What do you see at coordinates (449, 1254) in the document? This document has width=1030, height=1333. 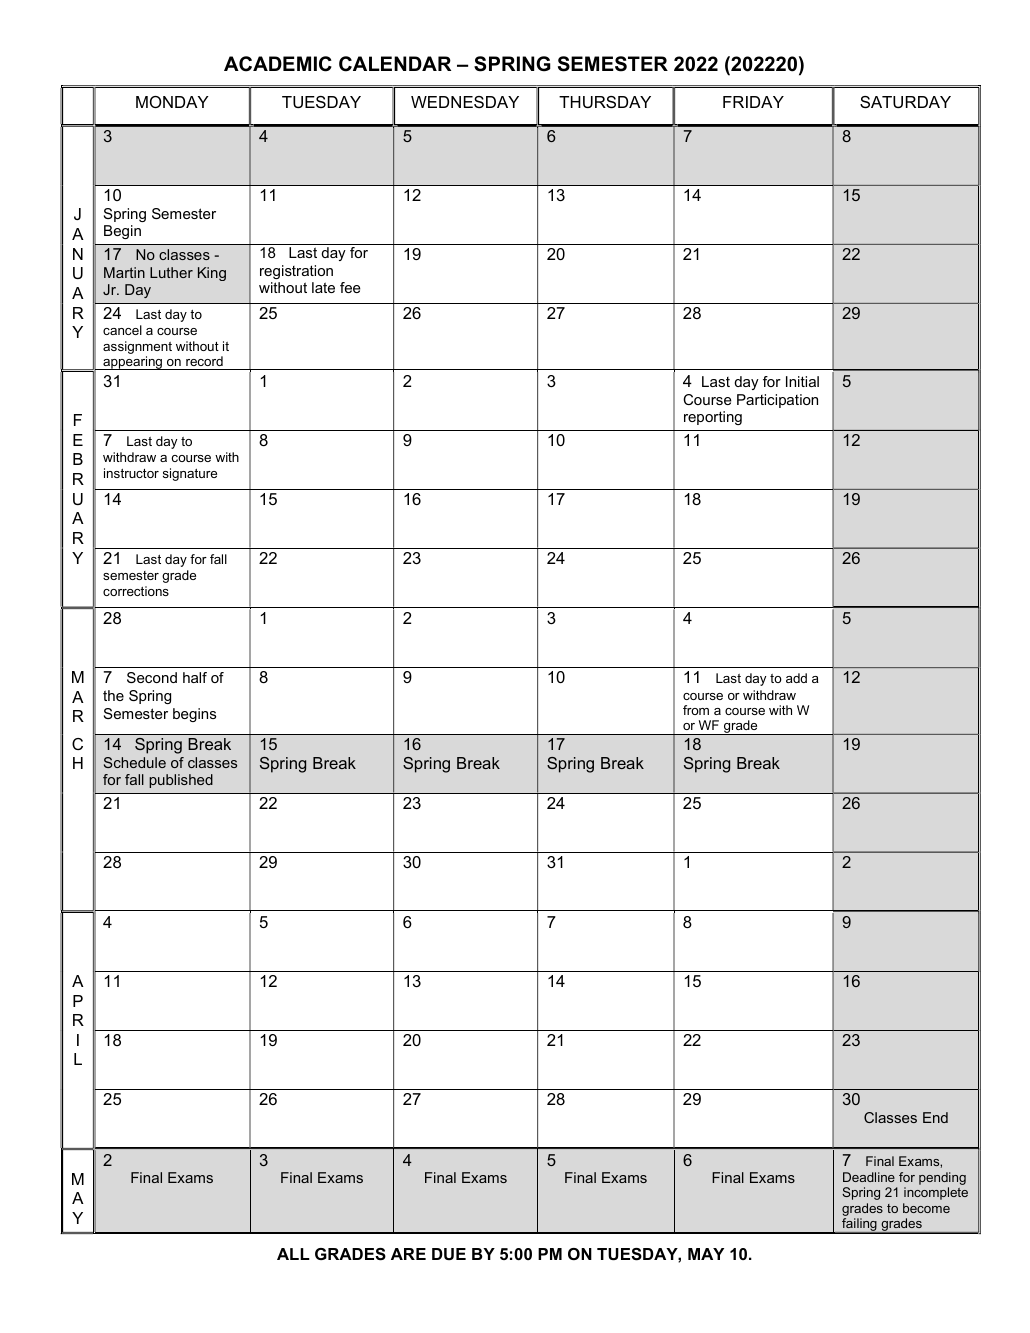 I see `DUE` at bounding box center [449, 1254].
